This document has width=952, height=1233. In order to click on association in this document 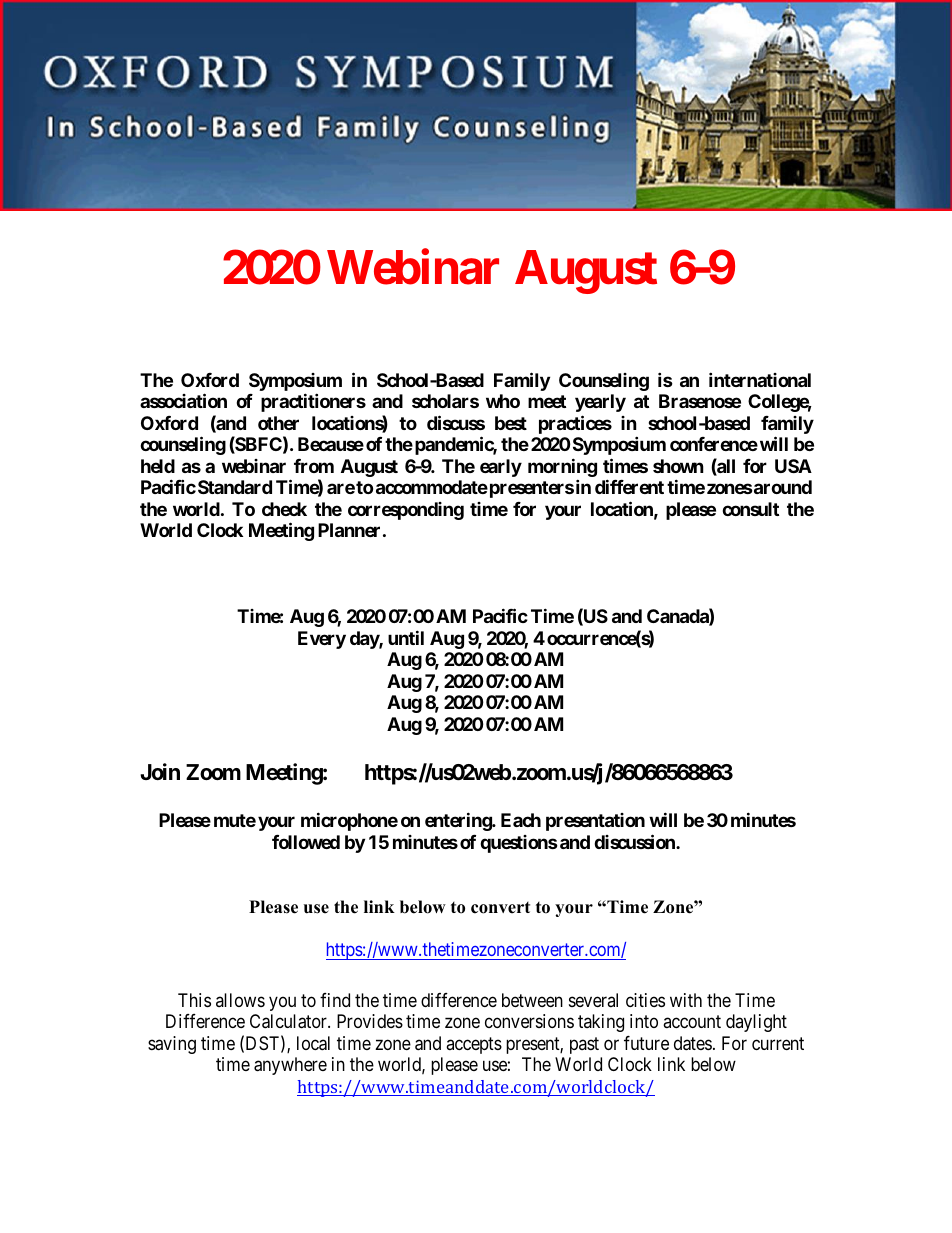, I will do `click(183, 400)`.
